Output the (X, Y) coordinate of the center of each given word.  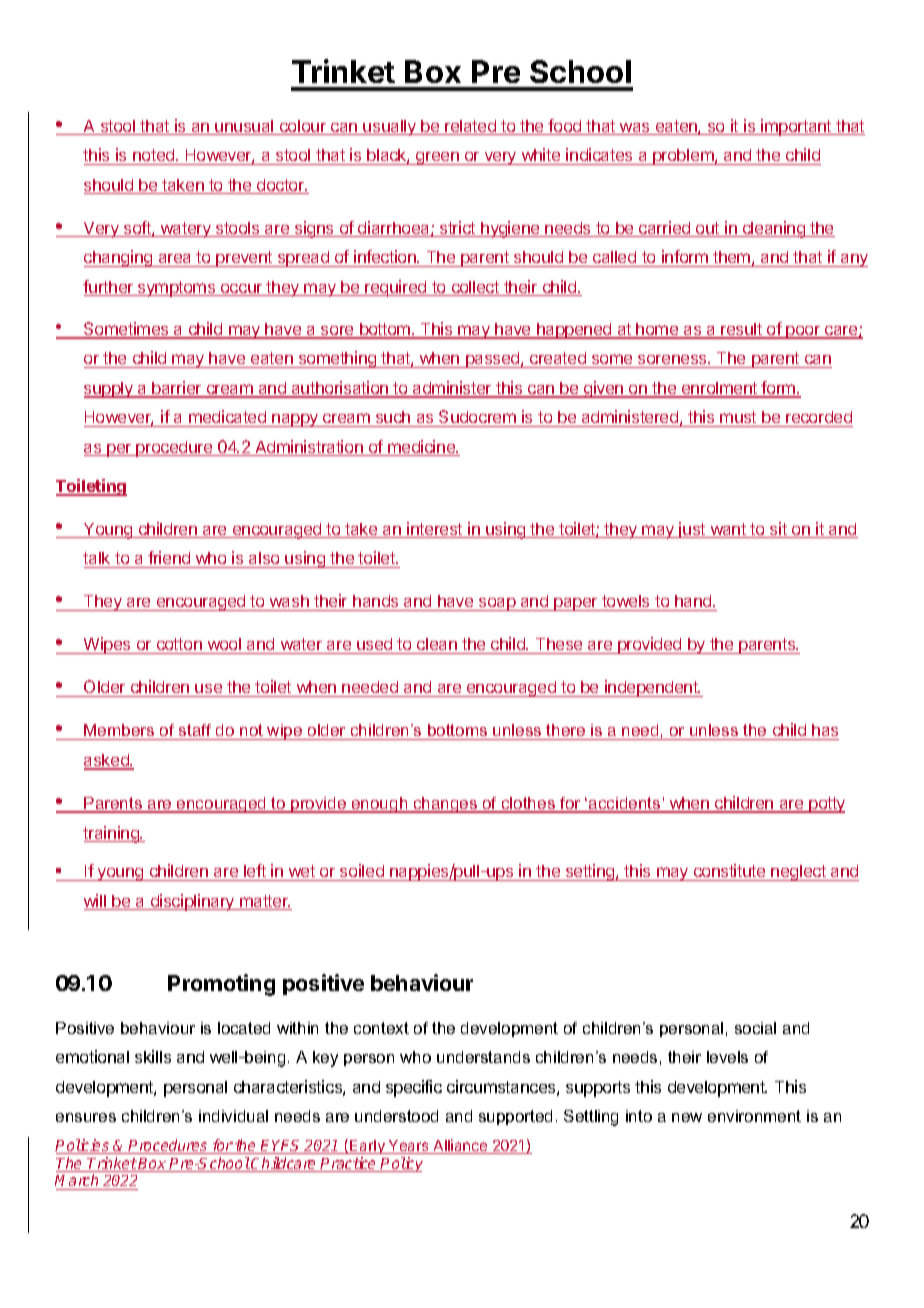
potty (826, 805)
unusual (245, 127)
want (728, 530)
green (437, 158)
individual (233, 1116)
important (796, 127)
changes (445, 805)
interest (435, 530)
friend (169, 557)
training (112, 834)
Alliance (461, 1146)
